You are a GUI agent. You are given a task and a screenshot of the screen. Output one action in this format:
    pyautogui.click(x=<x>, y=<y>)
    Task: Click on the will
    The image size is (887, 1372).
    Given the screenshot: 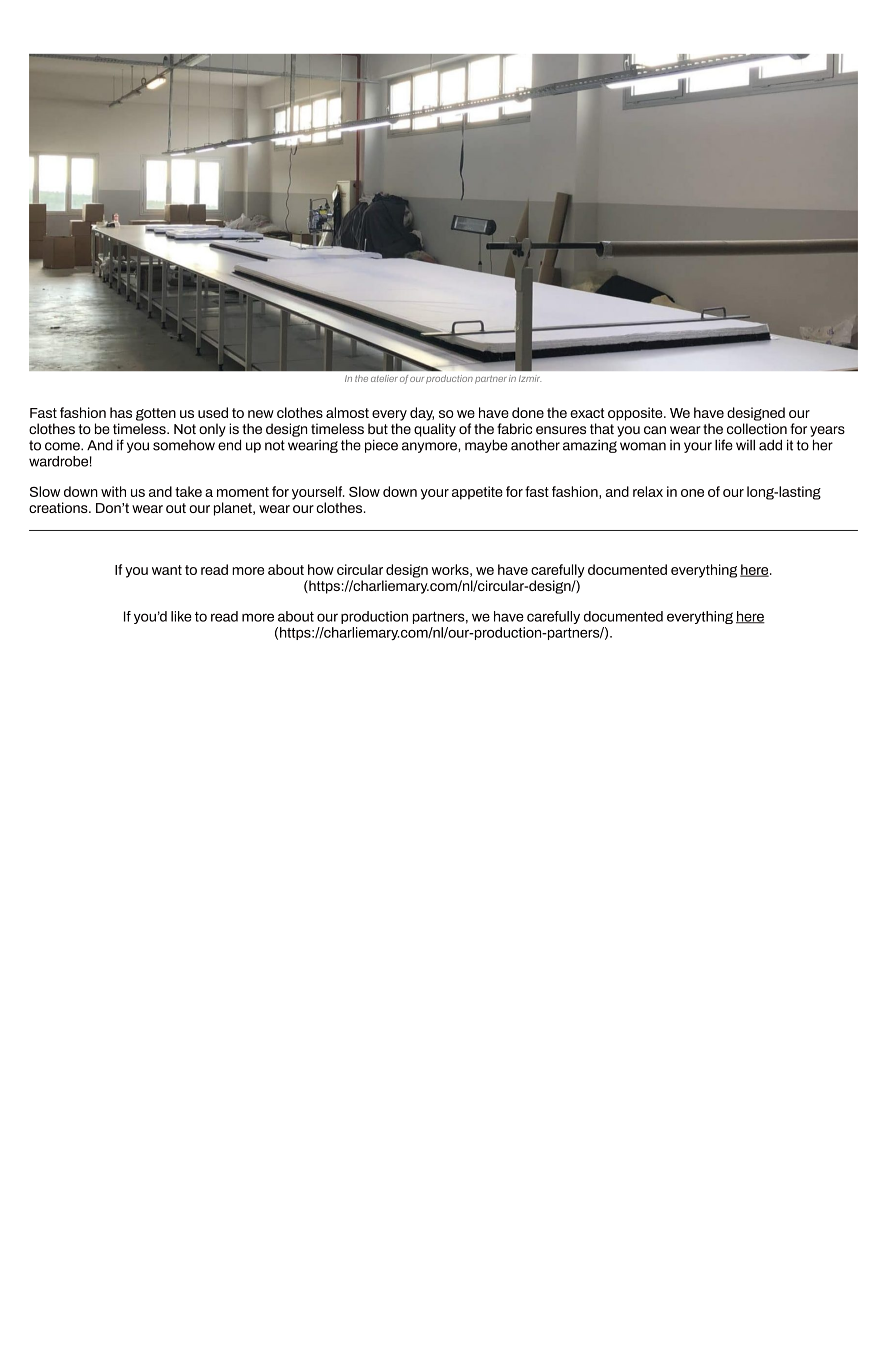 What is the action you would take?
    pyautogui.click(x=745, y=445)
